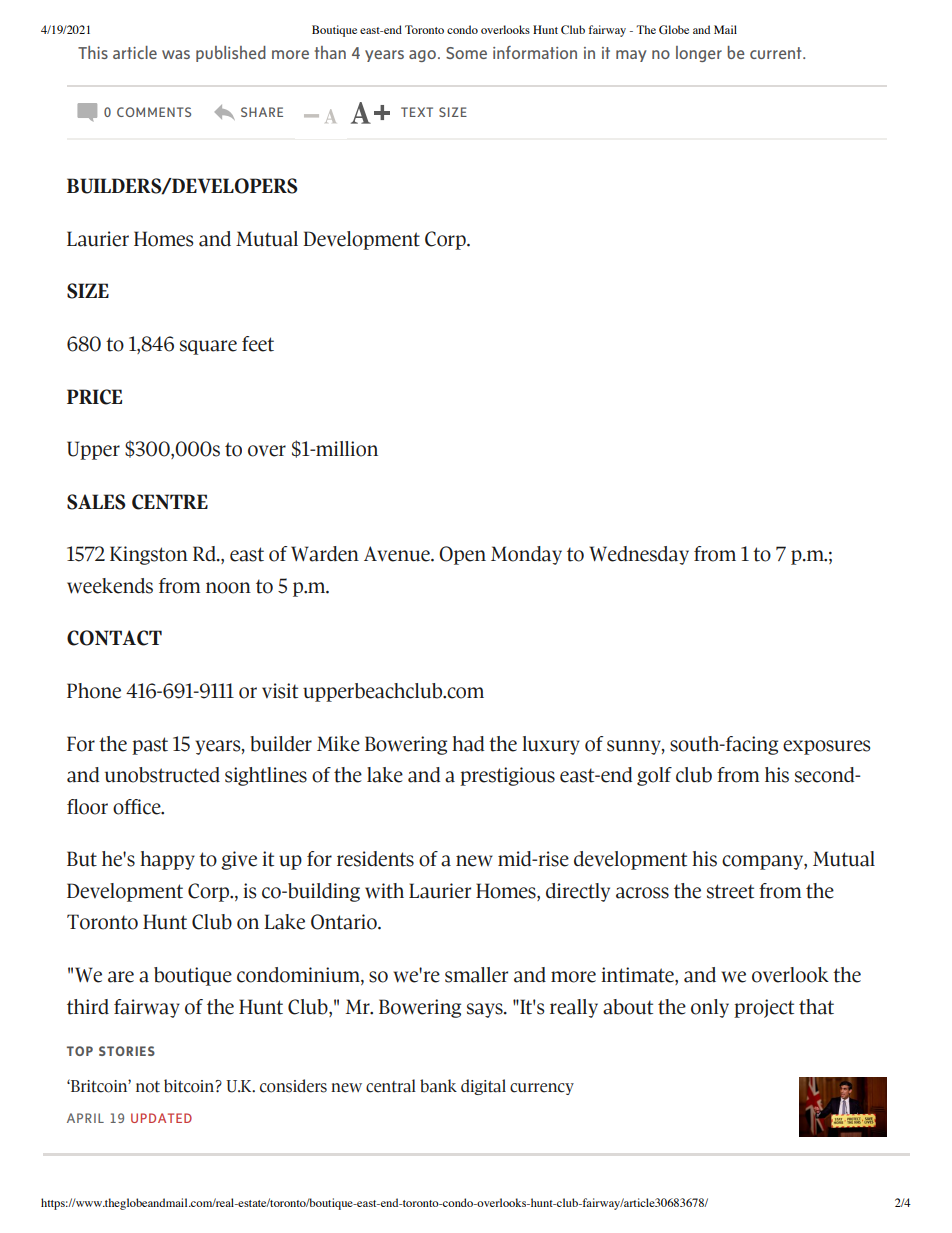  What do you see at coordinates (639, 555) in the screenshot?
I see `Wednesday` at bounding box center [639, 555].
